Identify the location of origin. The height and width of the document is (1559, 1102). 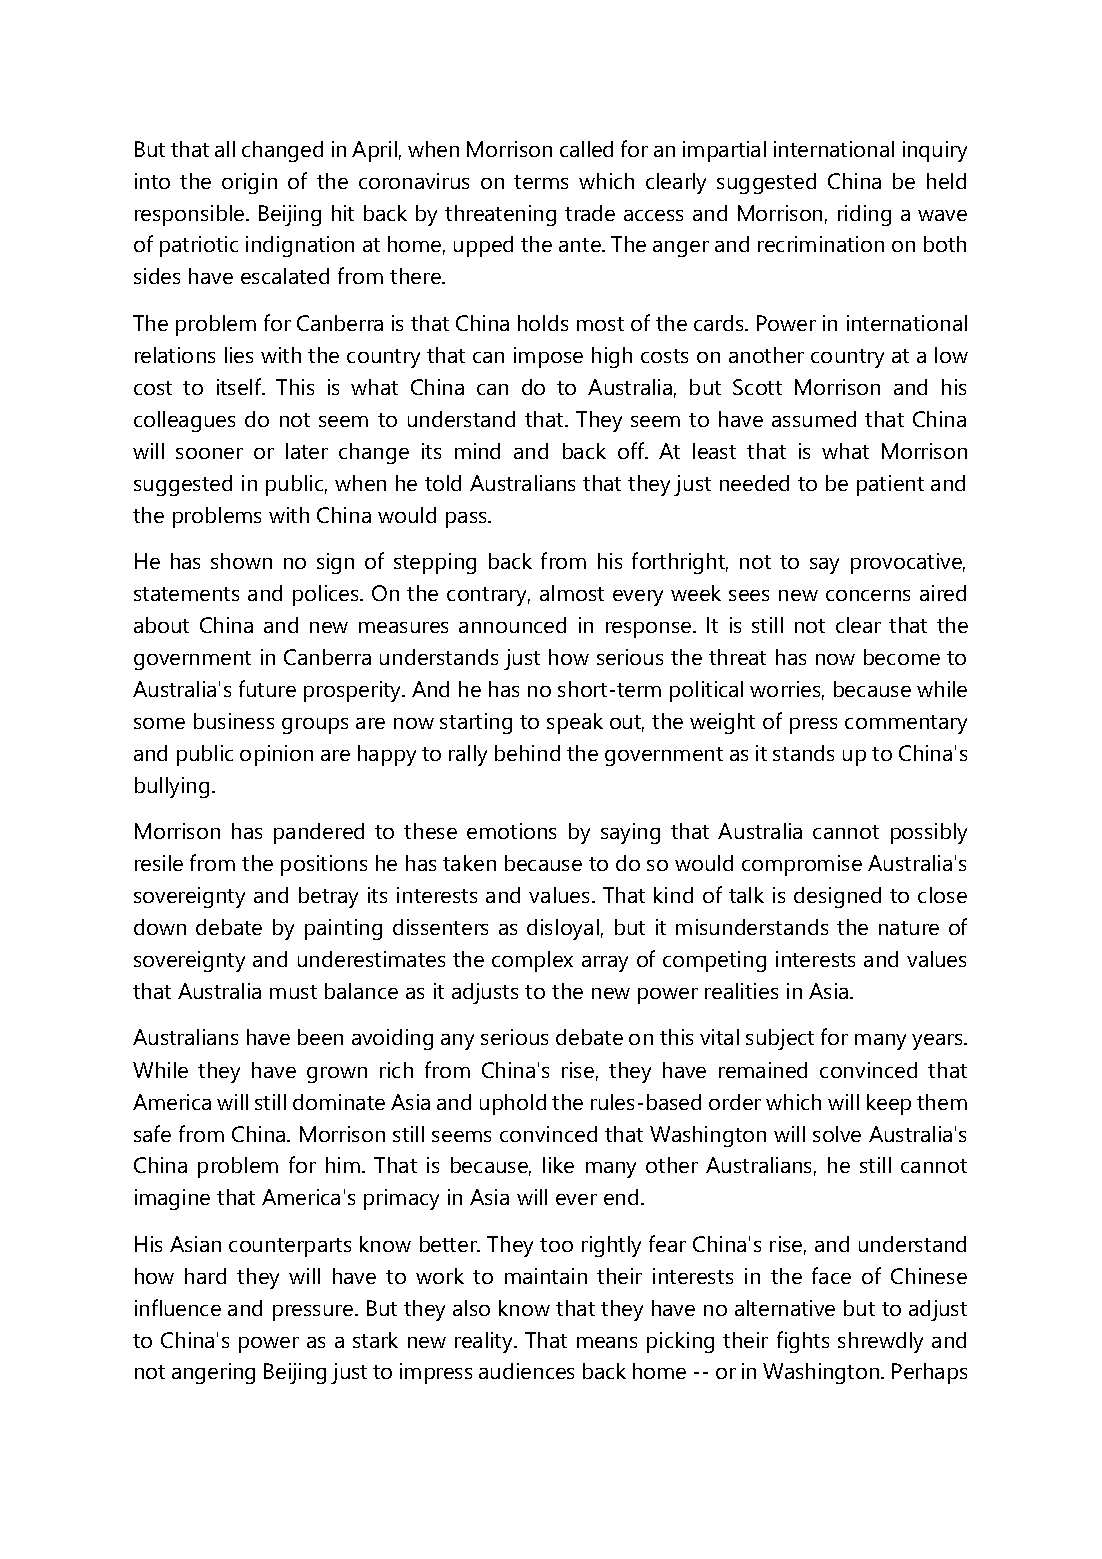
(249, 183).
